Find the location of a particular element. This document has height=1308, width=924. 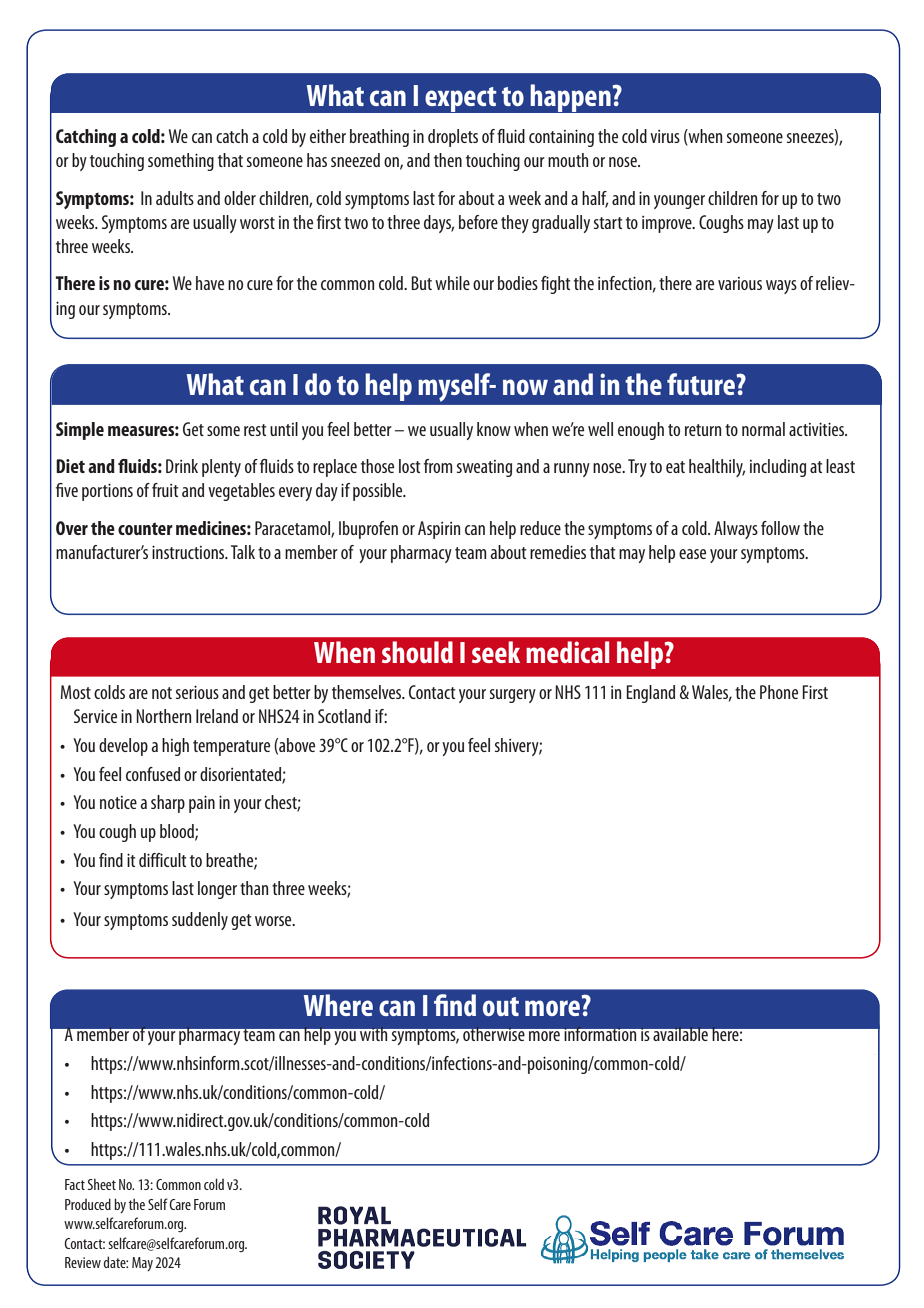

Phone is located at coordinates (779, 692).
